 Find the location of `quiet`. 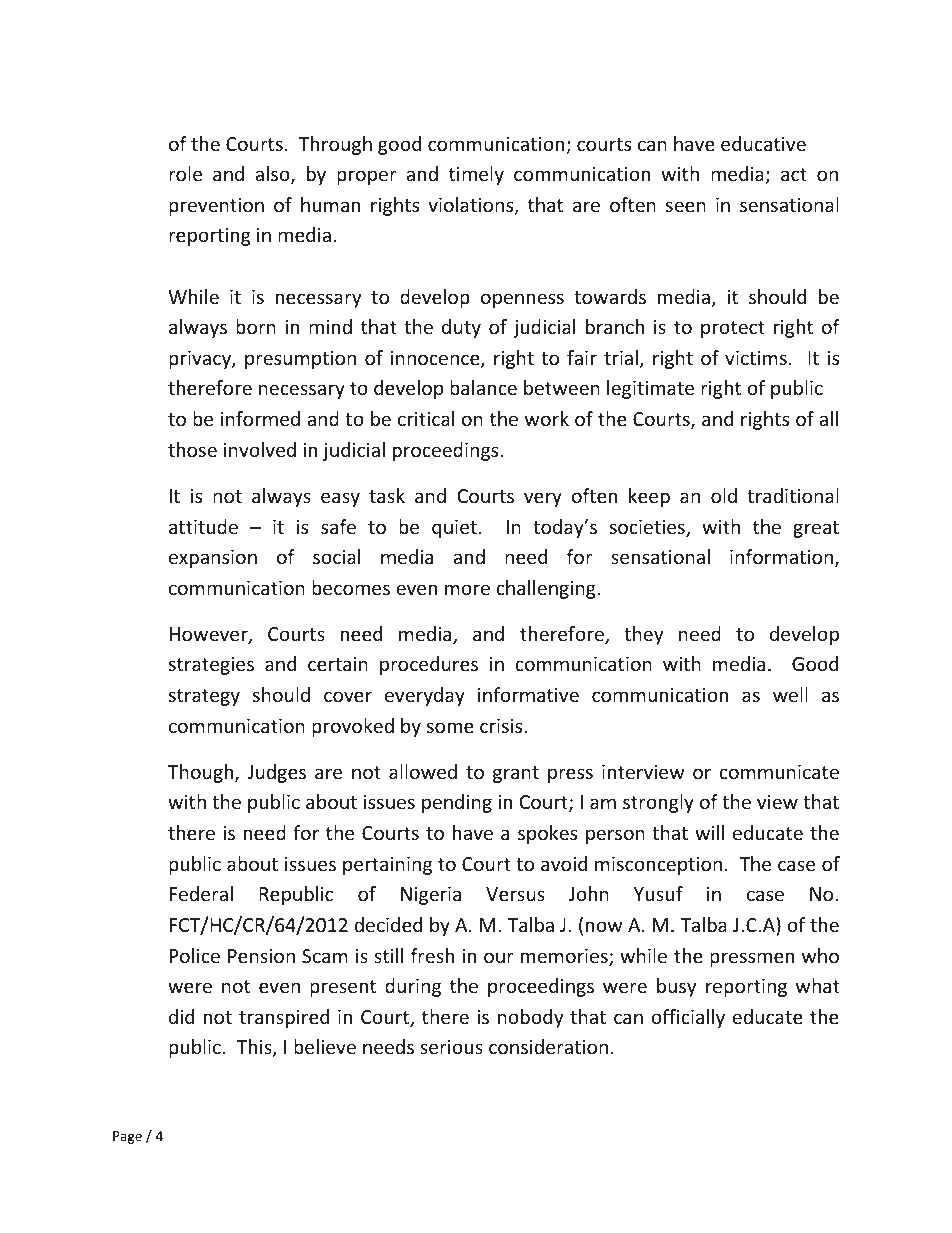

quiet is located at coordinates (454, 529).
